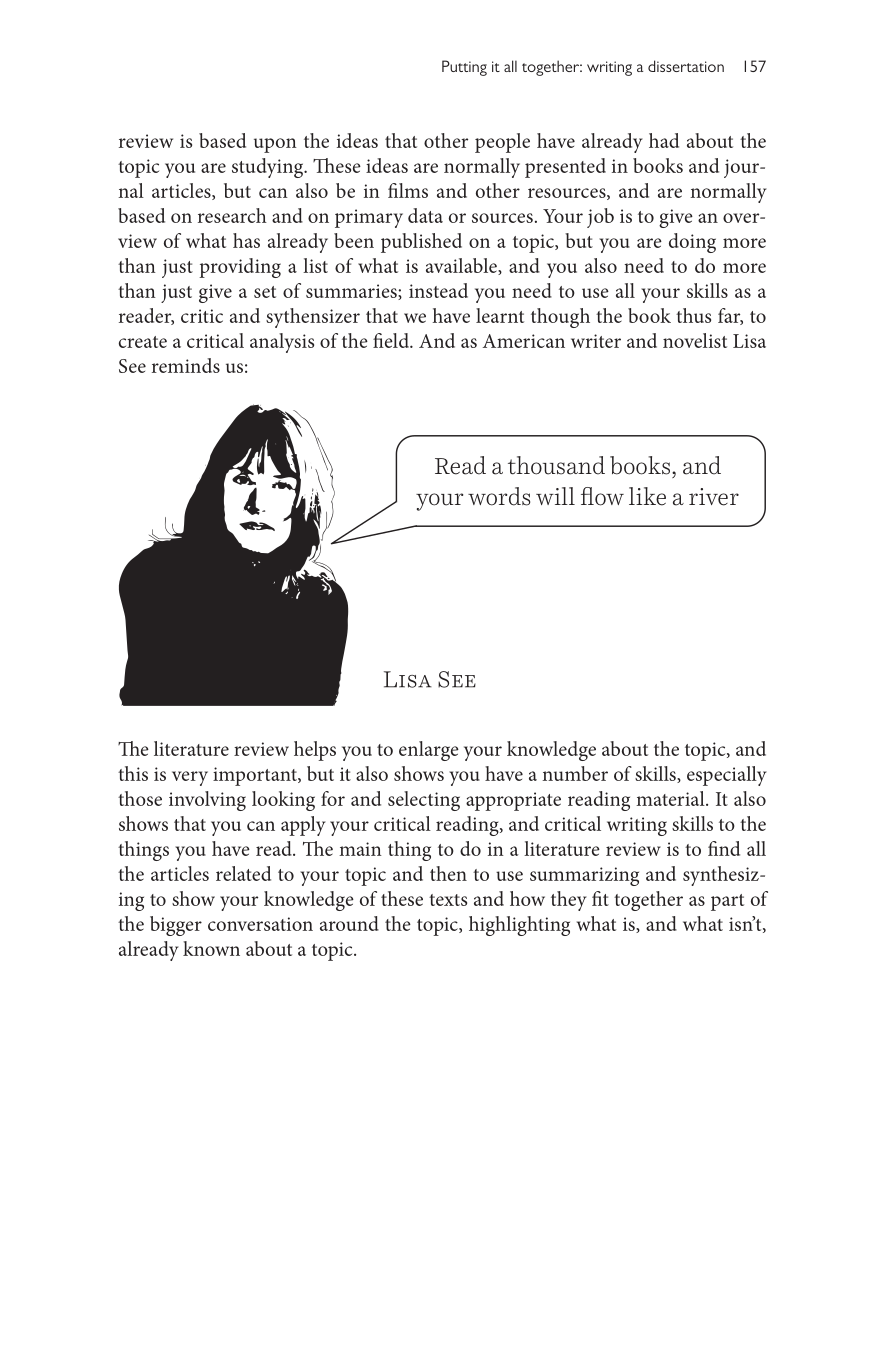 Image resolution: width=896 pixels, height=1351 pixels. I want to click on bigger, so click(176, 926).
